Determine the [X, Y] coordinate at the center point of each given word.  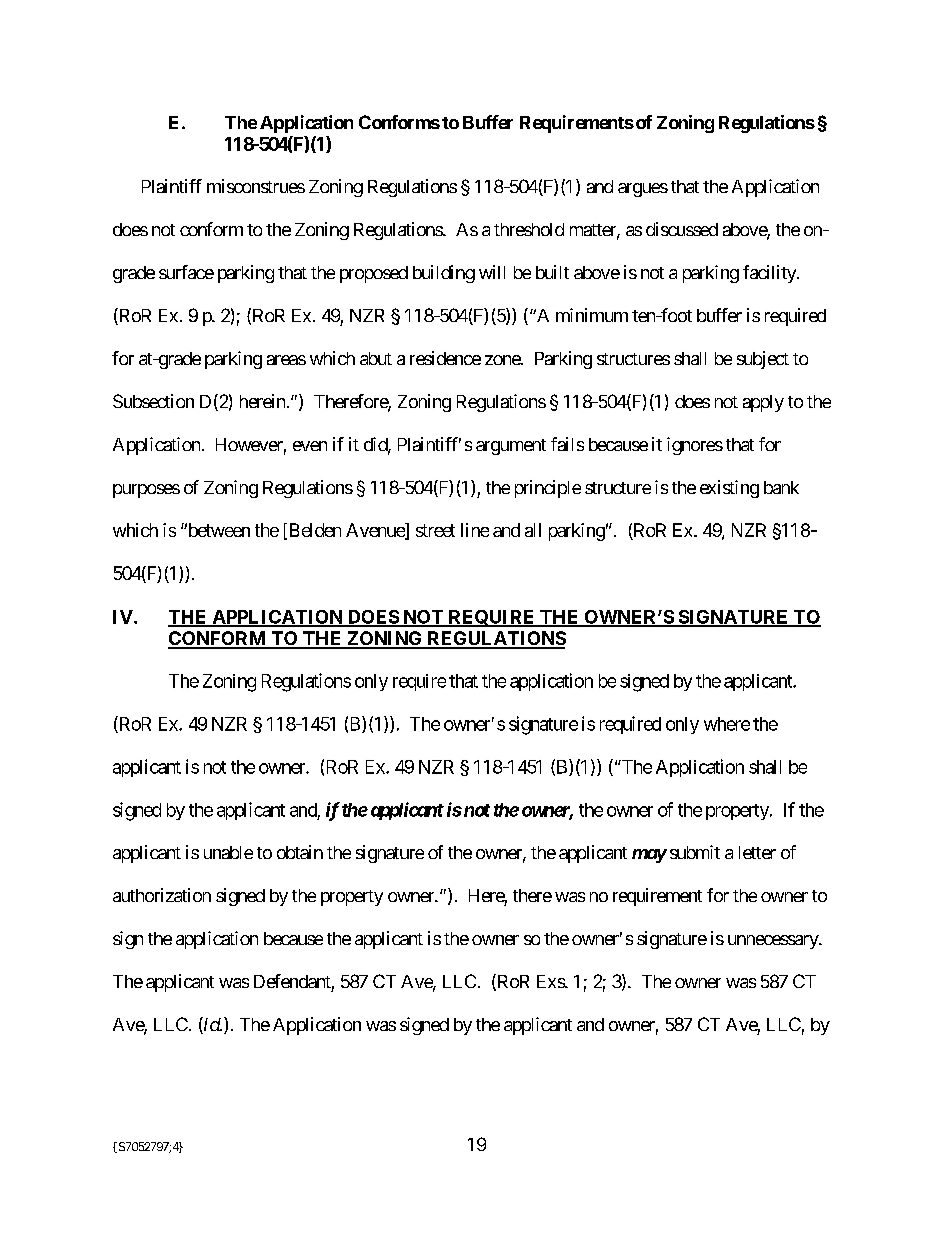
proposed [374, 274]
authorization [162, 895]
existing [729, 489]
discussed [682, 229]
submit [695, 852]
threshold [529, 229]
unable [228, 852]
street [435, 530]
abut [376, 358]
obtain [300, 852]
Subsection [153, 401]
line [475, 530]
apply [763, 403]
